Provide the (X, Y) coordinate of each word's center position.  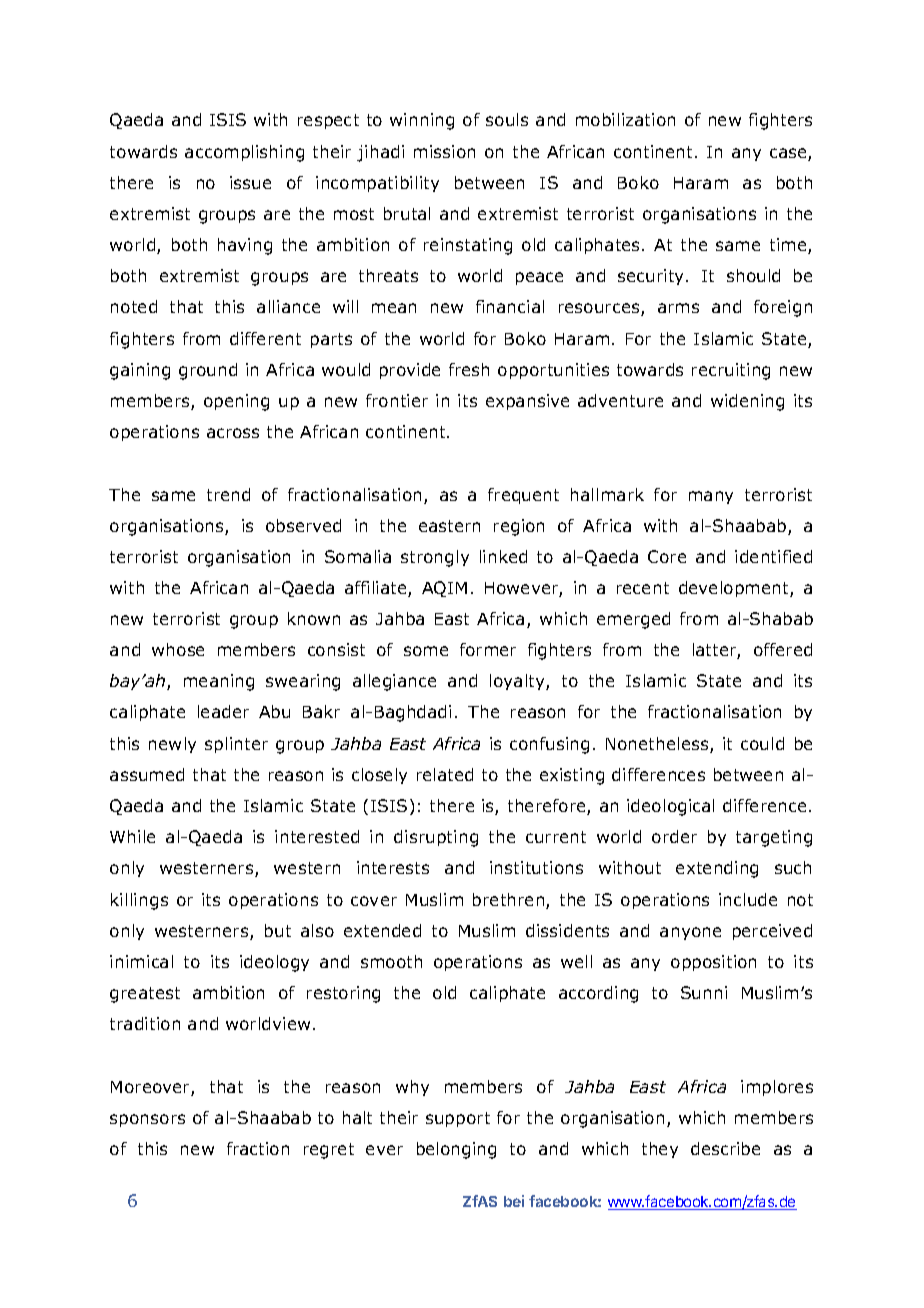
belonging (456, 1150)
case (789, 154)
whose (178, 649)
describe (725, 1148)
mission (444, 151)
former (488, 649)
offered (783, 649)
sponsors (147, 1120)
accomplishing (244, 153)
